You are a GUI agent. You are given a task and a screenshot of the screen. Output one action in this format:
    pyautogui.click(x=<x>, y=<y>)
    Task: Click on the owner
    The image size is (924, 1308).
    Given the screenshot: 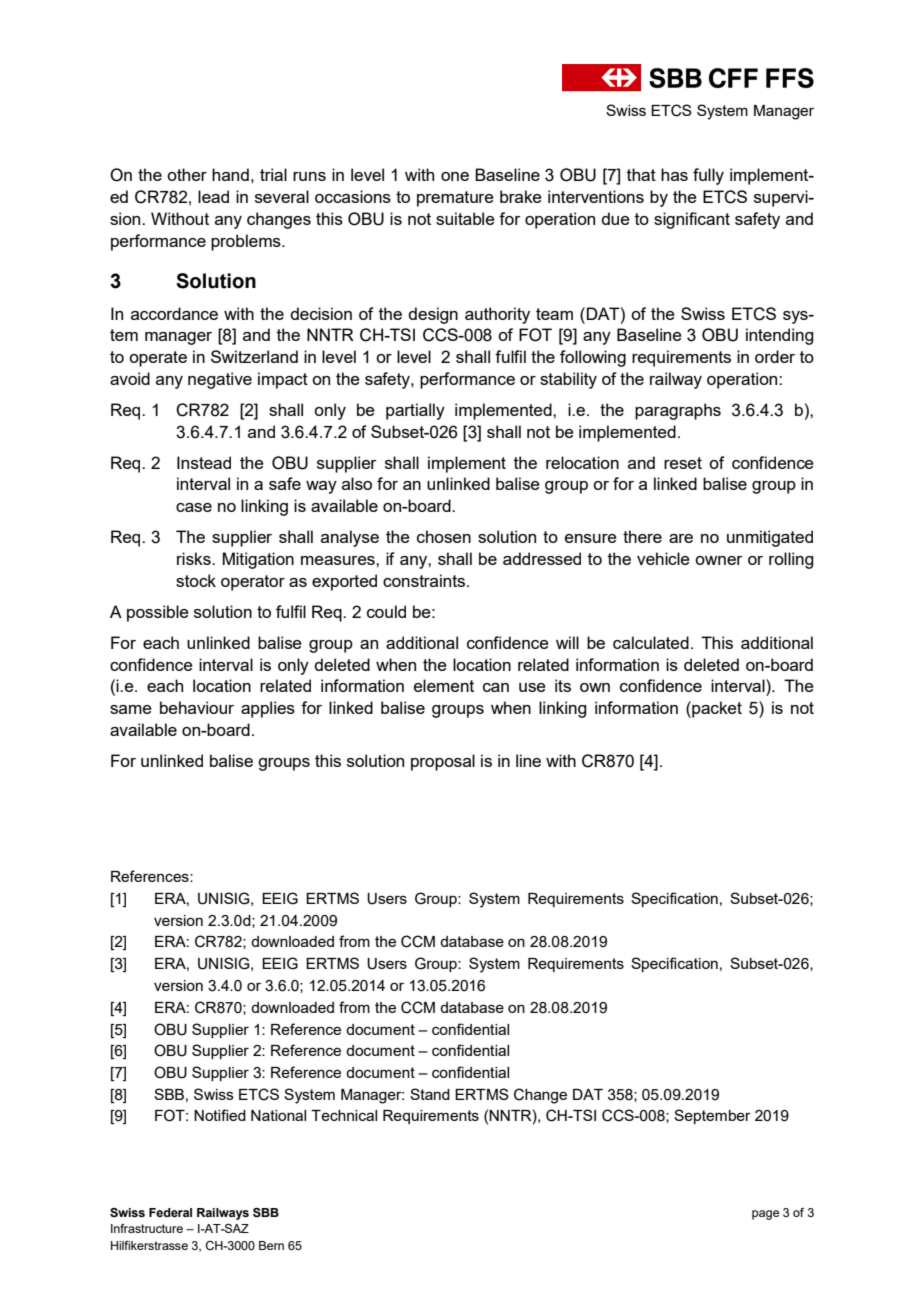 What is the action you would take?
    pyautogui.click(x=719, y=560)
